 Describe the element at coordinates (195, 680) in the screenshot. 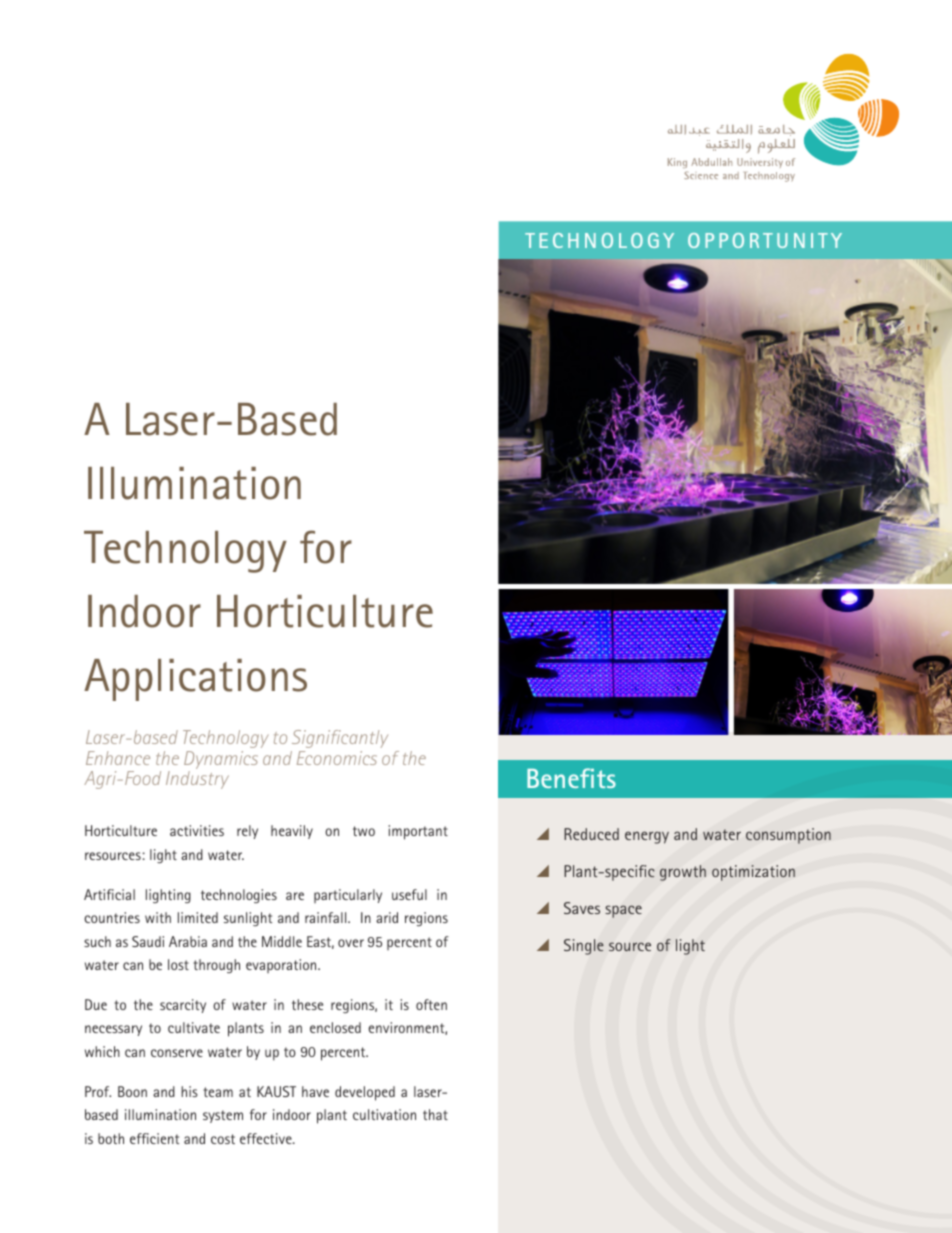

I see `Applications` at that location.
